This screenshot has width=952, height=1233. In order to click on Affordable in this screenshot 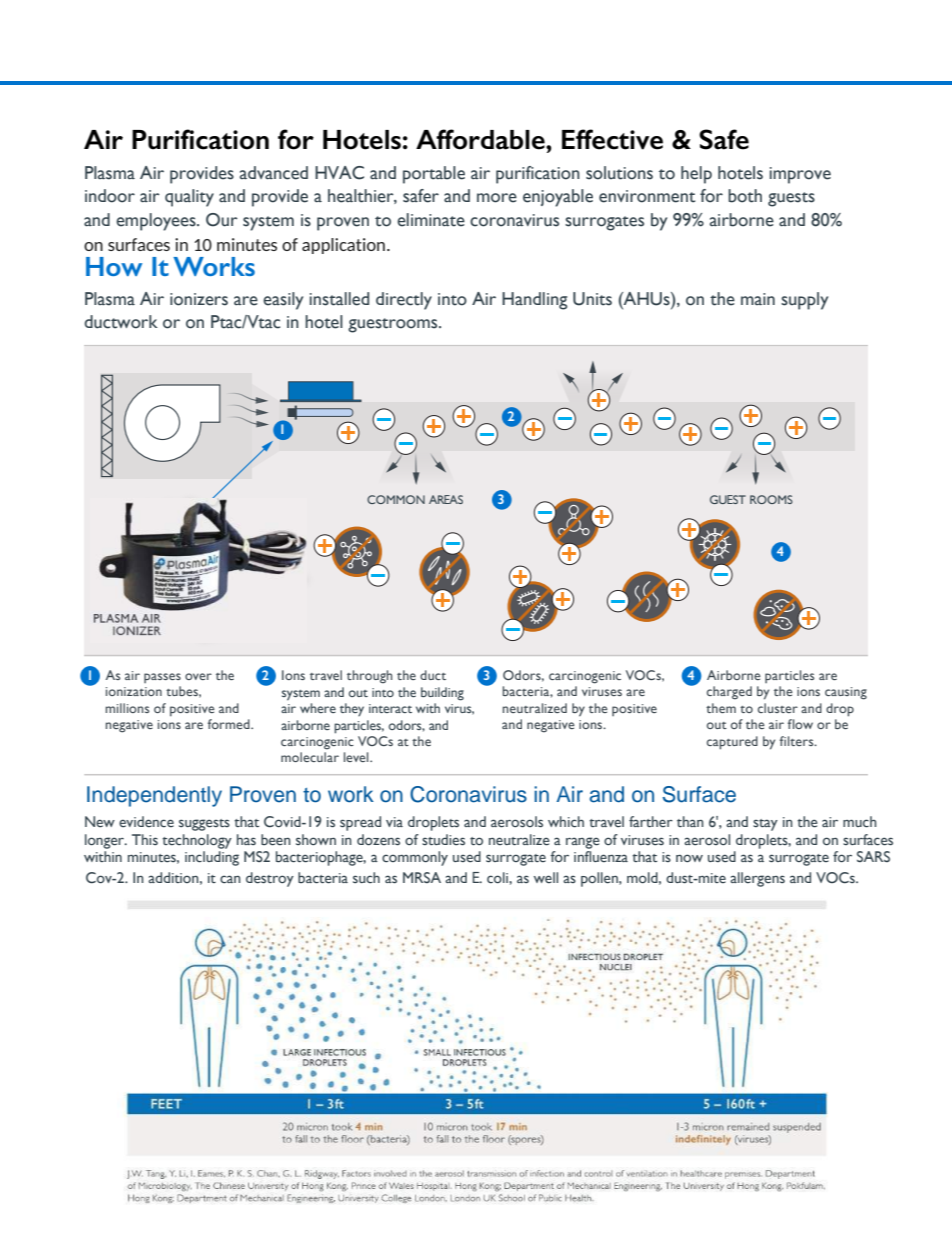, I will do `click(481, 139)`.
